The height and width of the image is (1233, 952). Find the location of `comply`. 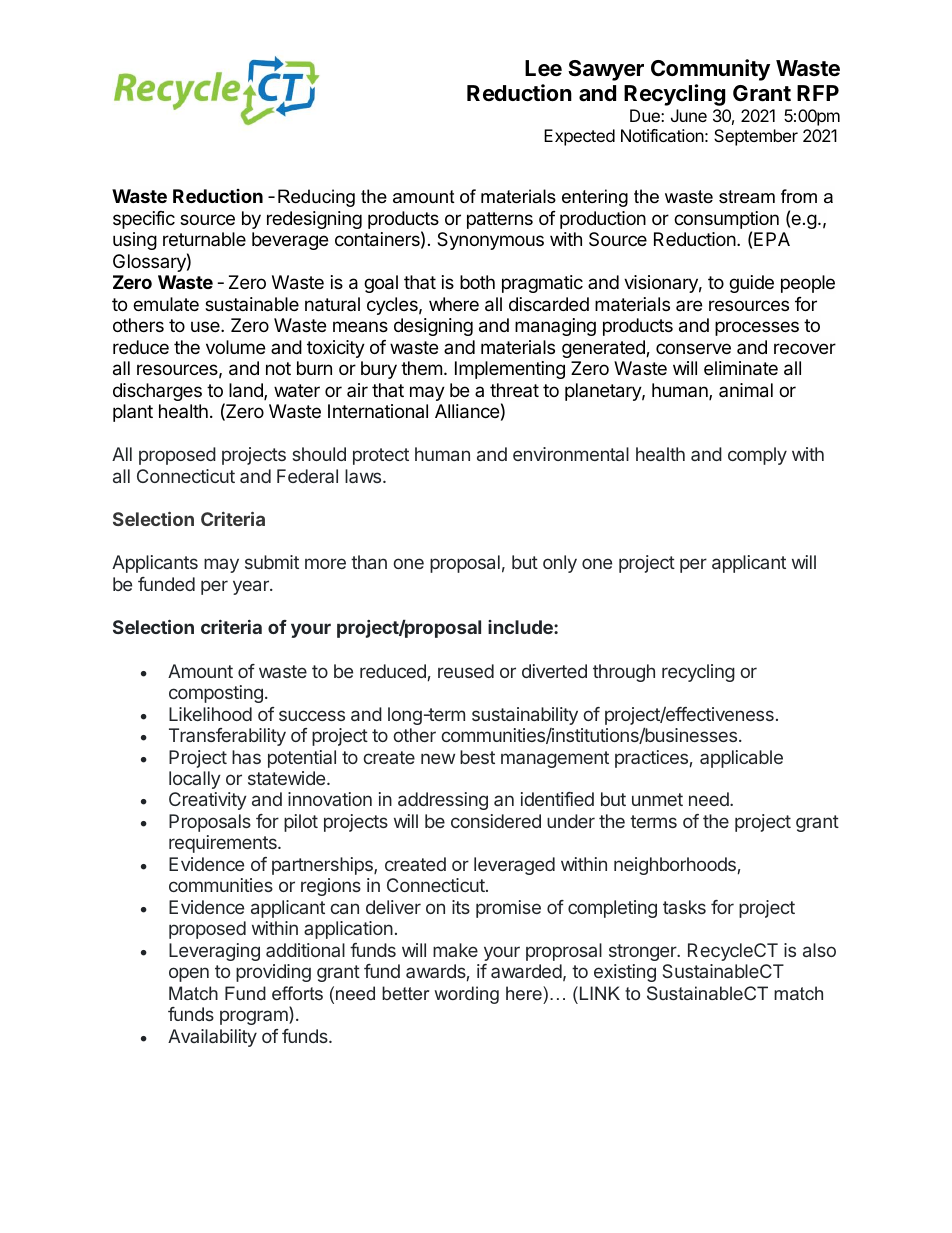

comply is located at coordinates (757, 456).
